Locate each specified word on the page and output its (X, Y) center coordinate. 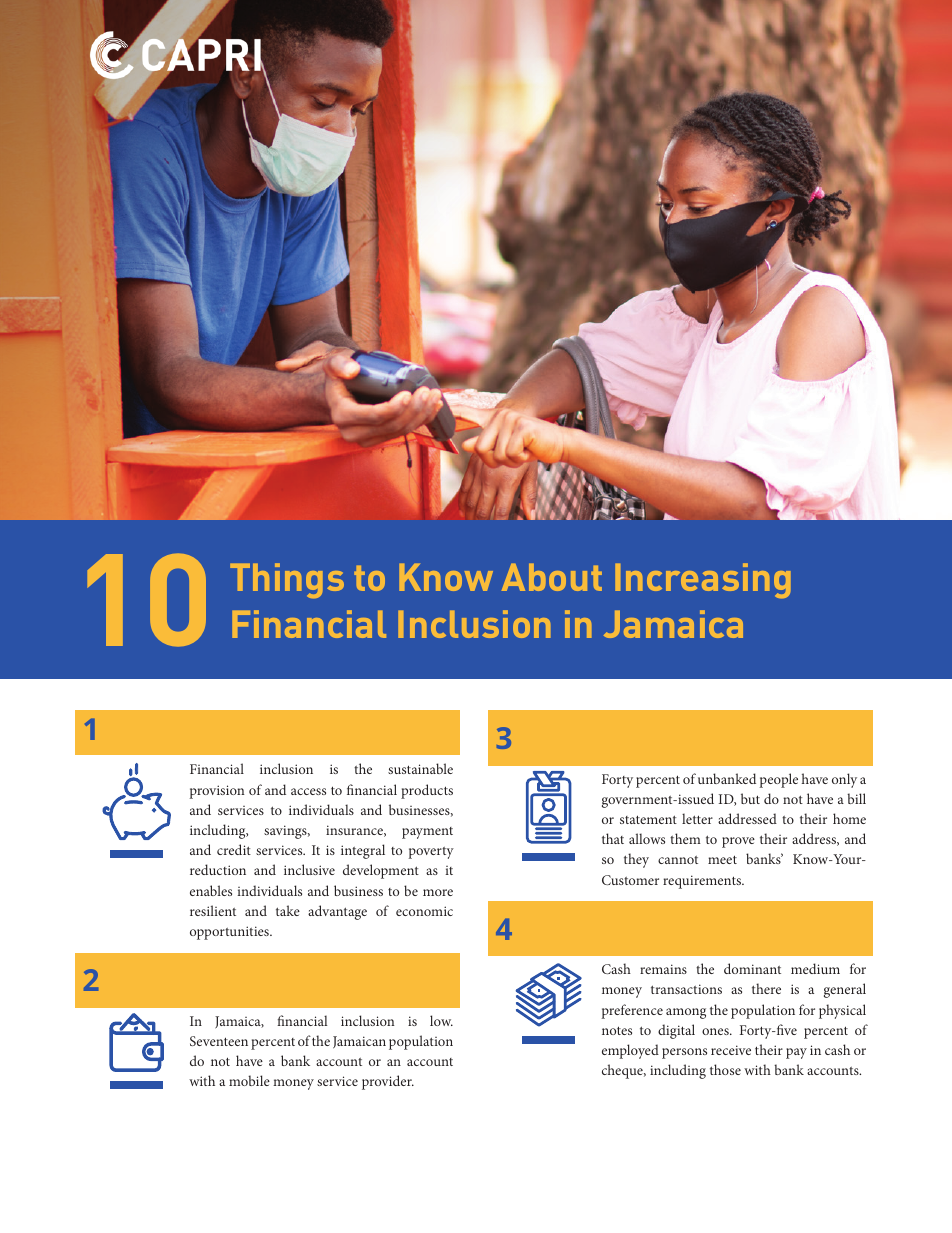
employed (630, 1051)
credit (234, 849)
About (552, 577)
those (725, 1069)
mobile (249, 1080)
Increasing (703, 580)
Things (287, 580)
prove (738, 842)
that (613, 838)
